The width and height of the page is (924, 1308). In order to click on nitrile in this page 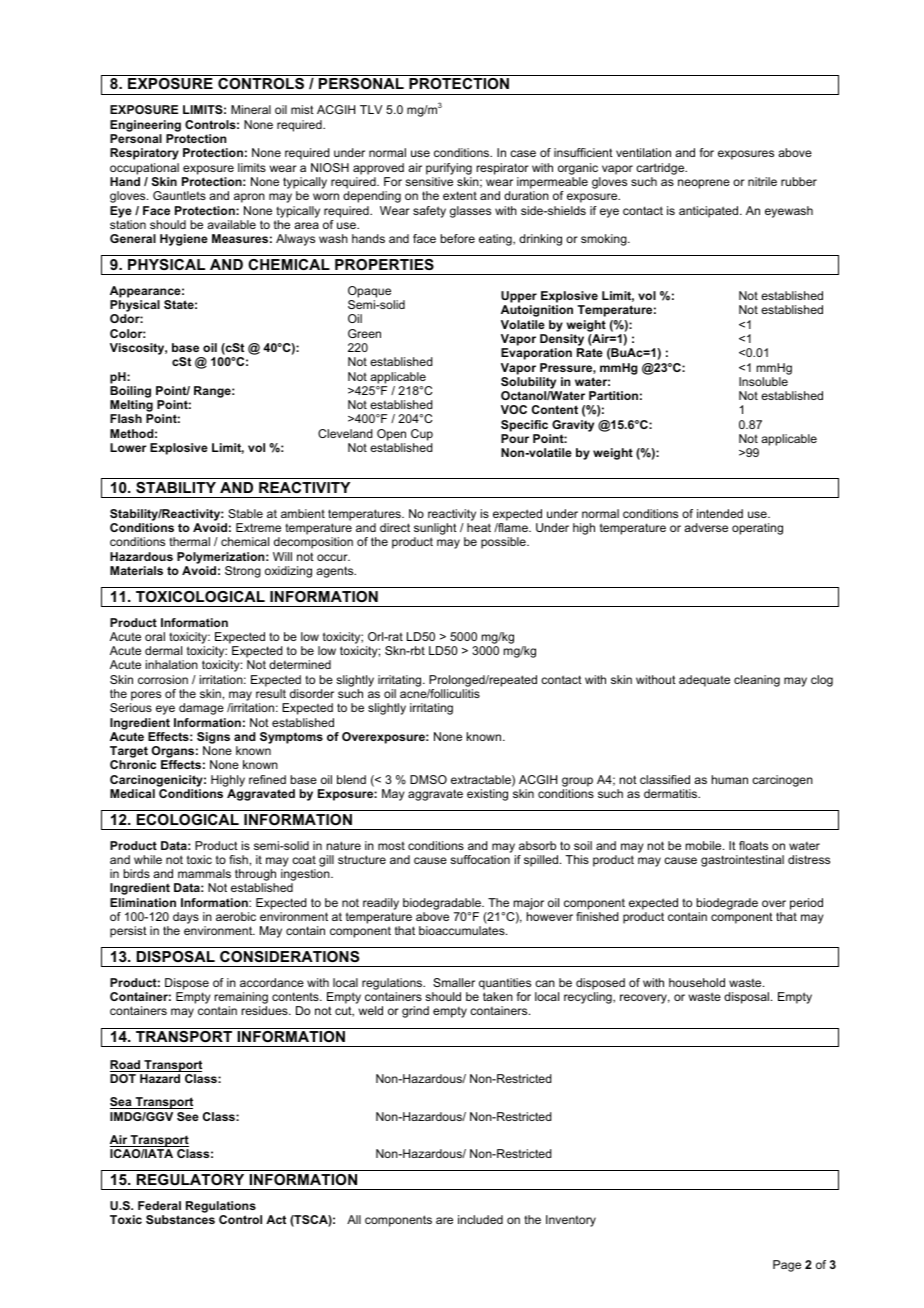, I will do `click(762, 181)`.
